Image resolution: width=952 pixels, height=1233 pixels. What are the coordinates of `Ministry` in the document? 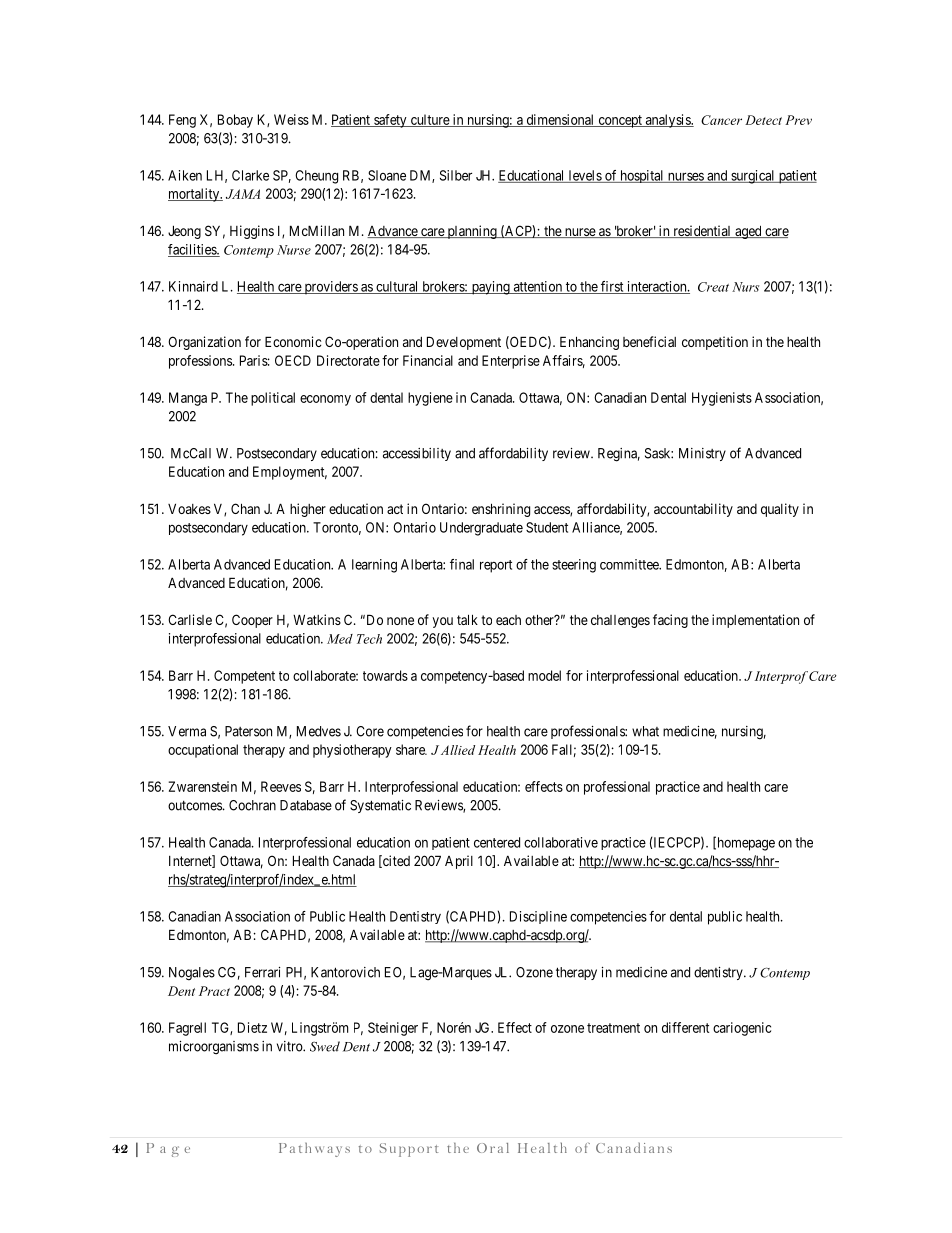 It's located at (702, 454).
